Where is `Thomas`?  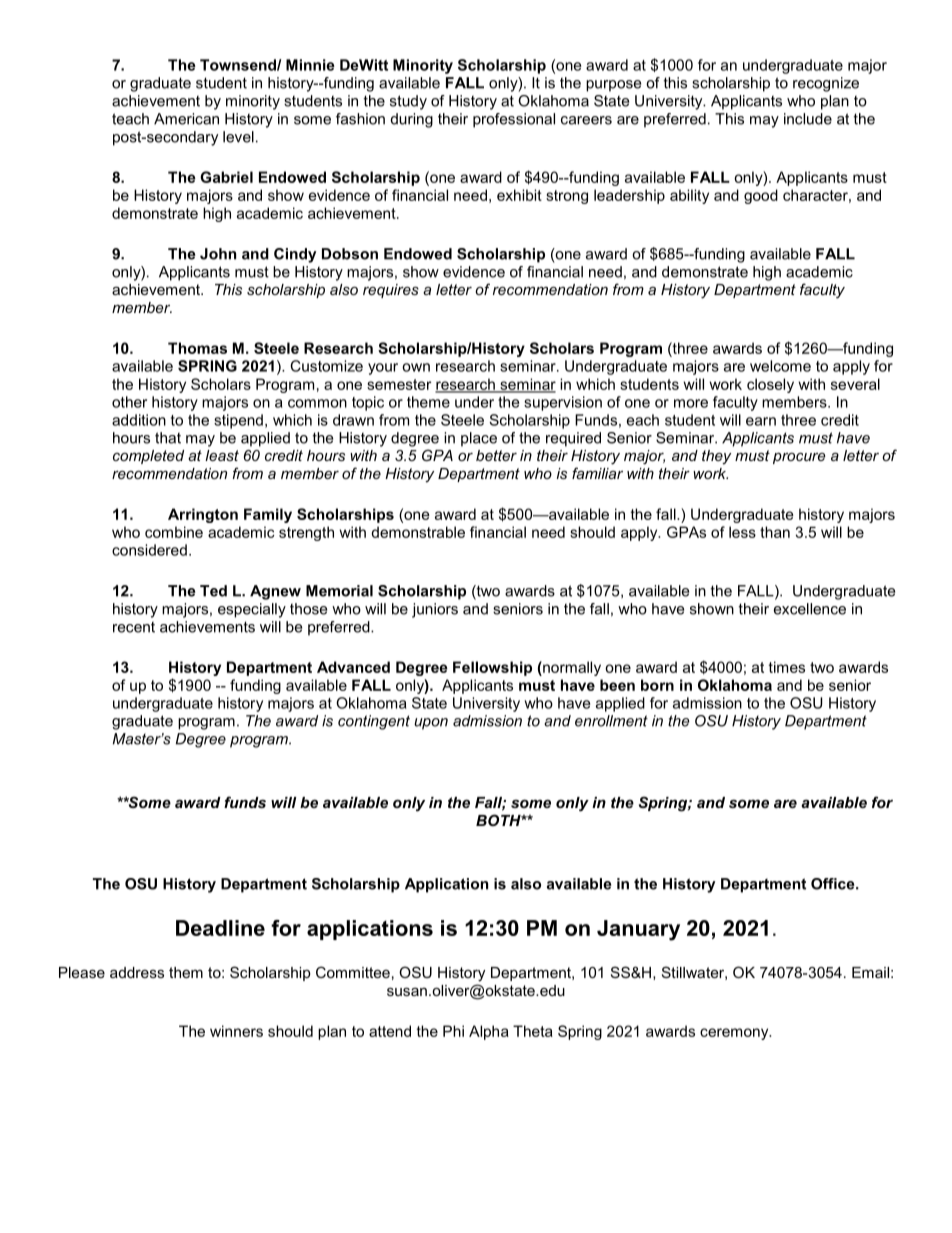
Thomas is located at coordinates (197, 348).
